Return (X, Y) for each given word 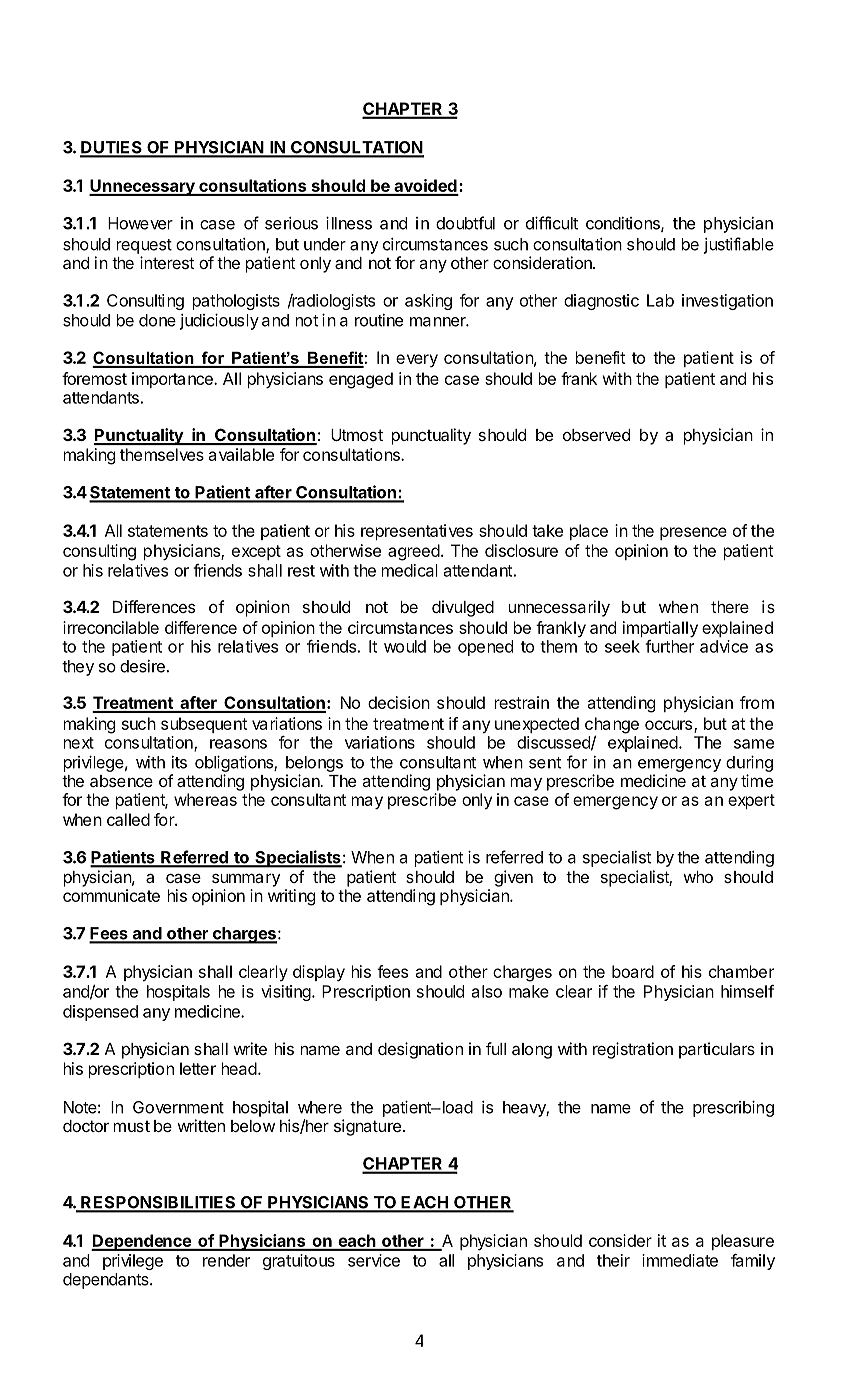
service (374, 1260)
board (633, 971)
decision (399, 702)
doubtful (465, 223)
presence (693, 533)
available (241, 454)
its (179, 762)
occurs (668, 725)
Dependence (142, 1242)
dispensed (100, 1013)
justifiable (739, 245)
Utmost (357, 435)
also (487, 991)
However (140, 223)
